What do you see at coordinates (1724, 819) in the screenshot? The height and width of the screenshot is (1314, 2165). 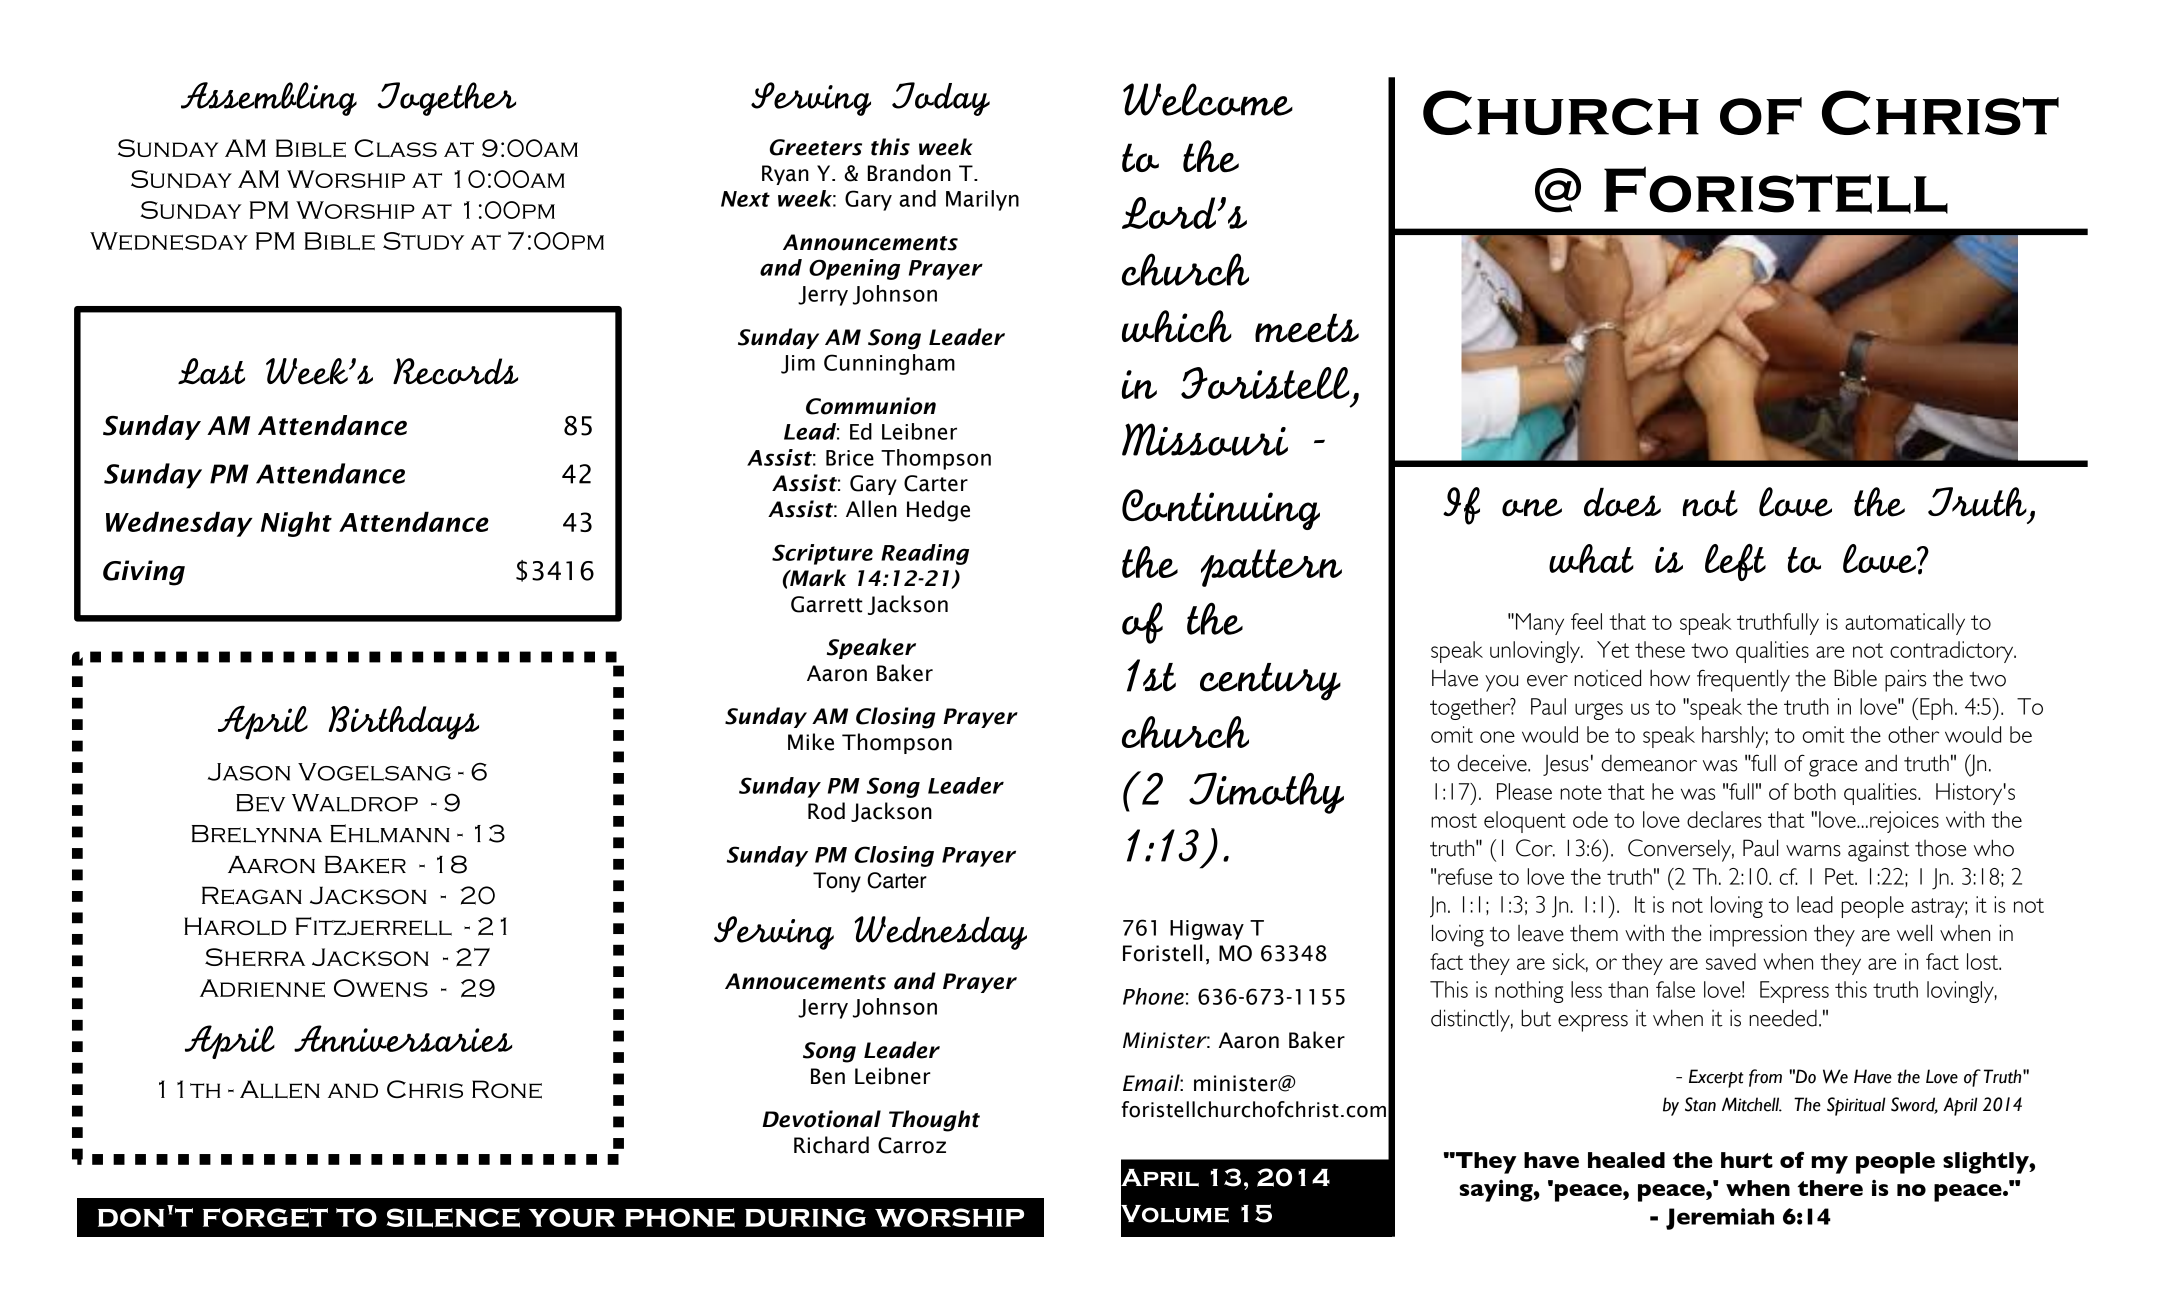 I see `declares` at bounding box center [1724, 819].
